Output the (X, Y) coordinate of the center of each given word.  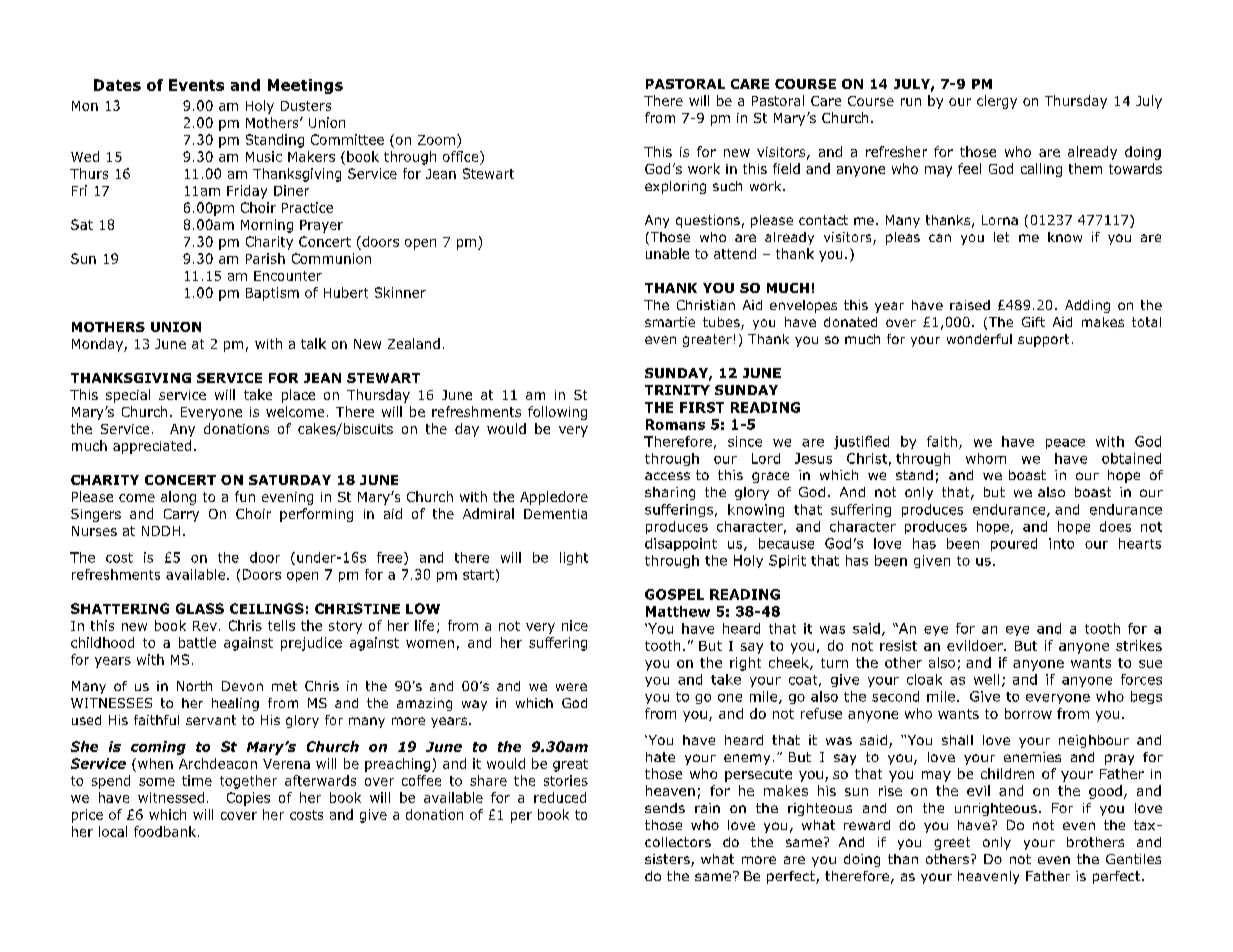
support (1043, 340)
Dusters (306, 106)
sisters (668, 860)
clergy (997, 102)
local (113, 831)
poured (1014, 544)
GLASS (200, 608)
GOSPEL (674, 594)
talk (313, 343)
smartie (670, 322)
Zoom (436, 140)
